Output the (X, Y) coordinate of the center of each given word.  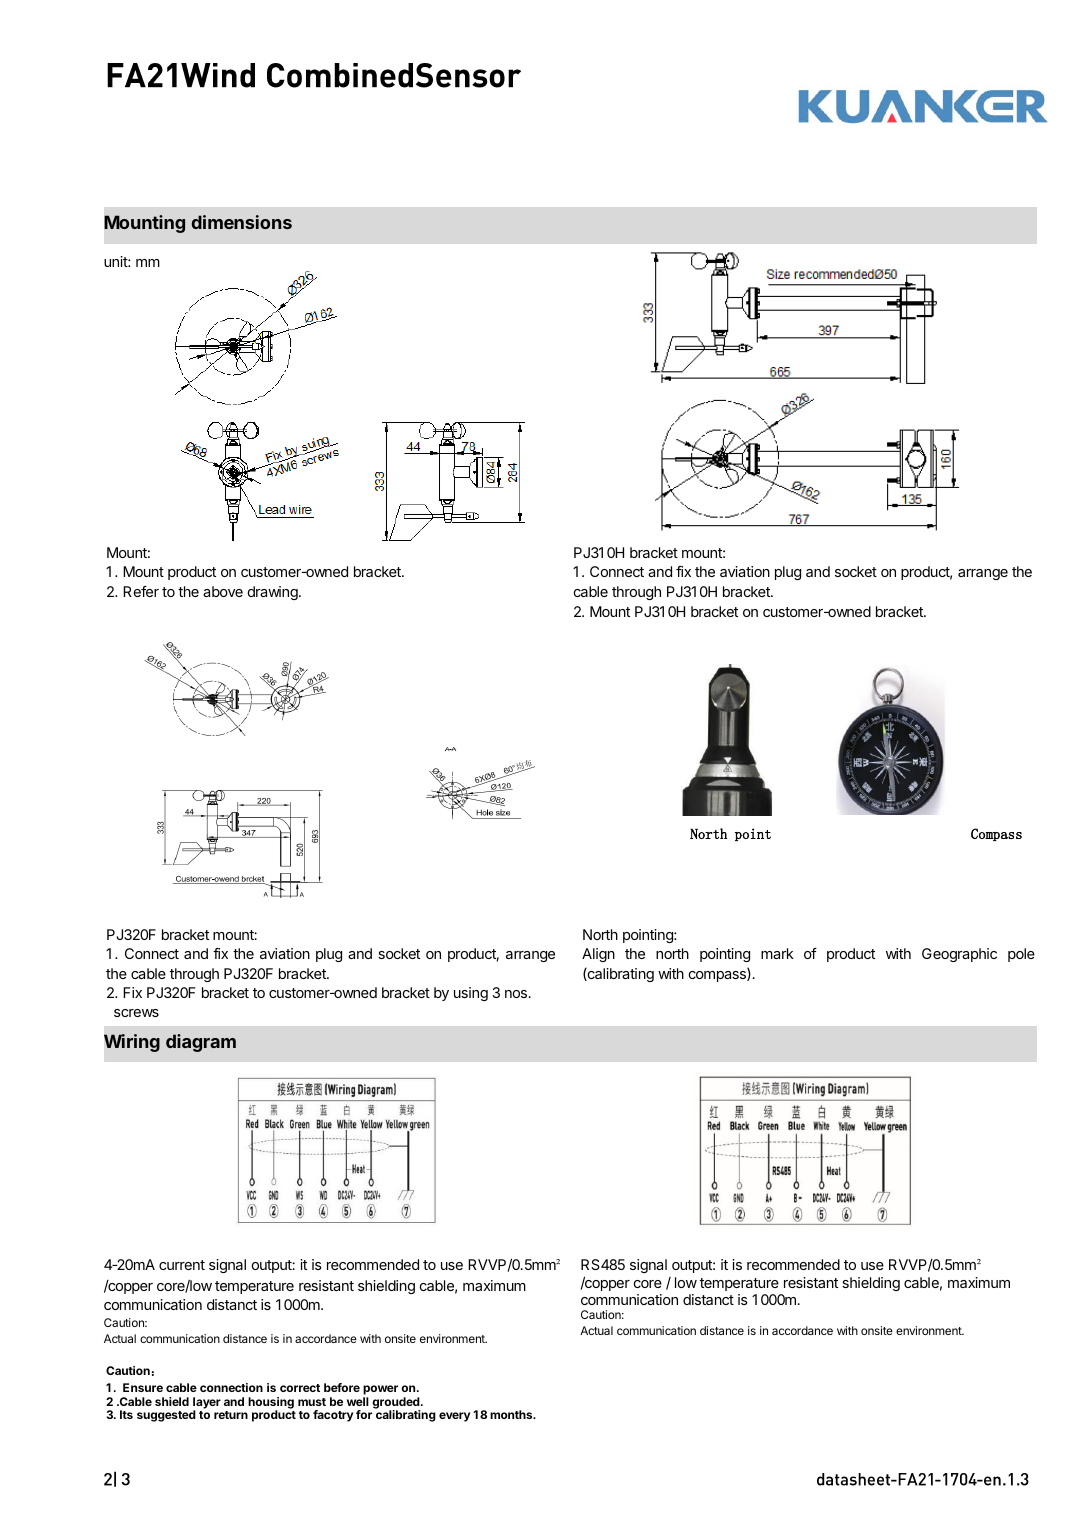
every (454, 1417)
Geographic (959, 955)
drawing (274, 593)
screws (136, 1013)
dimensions (242, 222)
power (380, 1390)
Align (598, 955)
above (223, 591)
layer (207, 1404)
